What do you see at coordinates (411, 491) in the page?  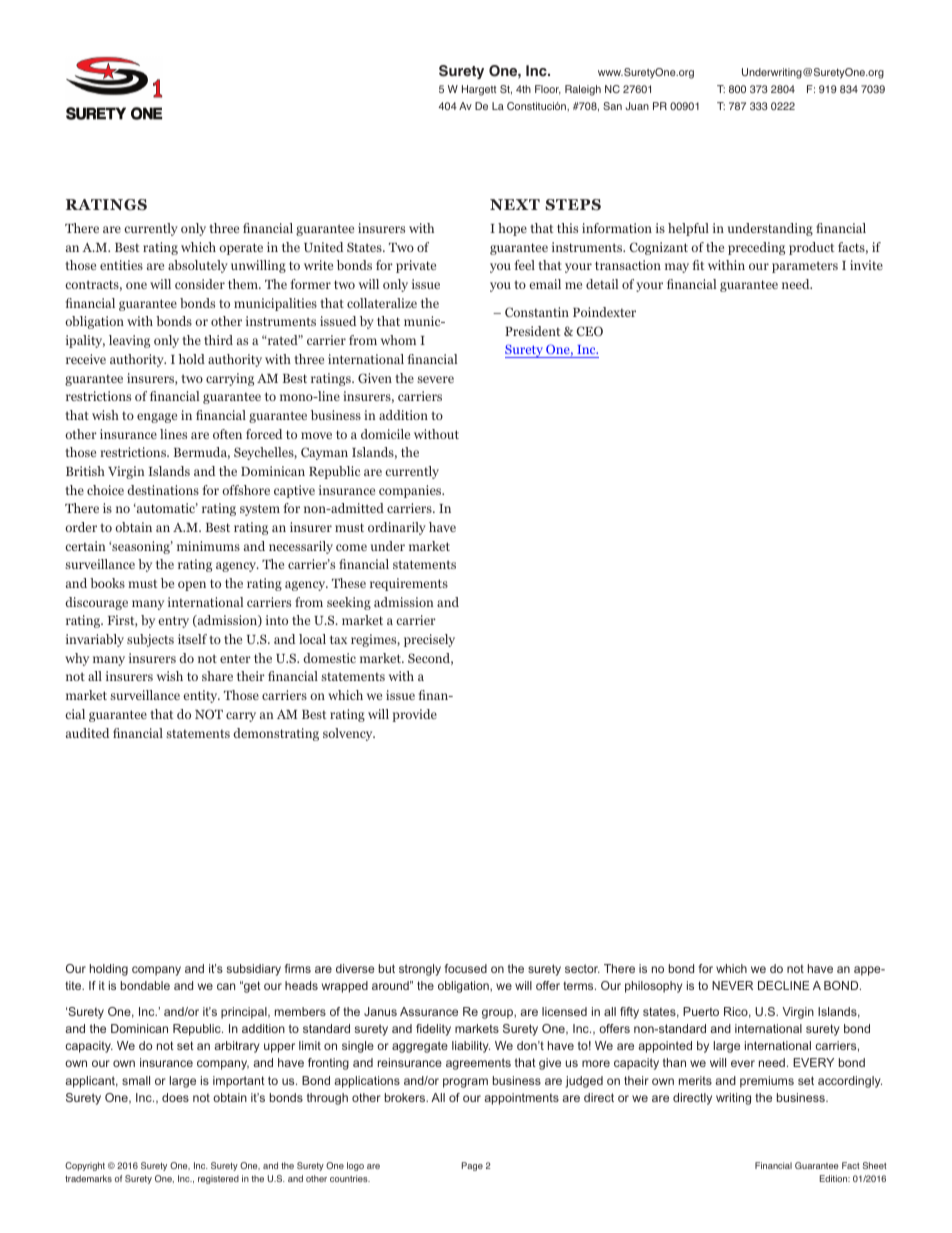 I see `companies` at bounding box center [411, 491].
